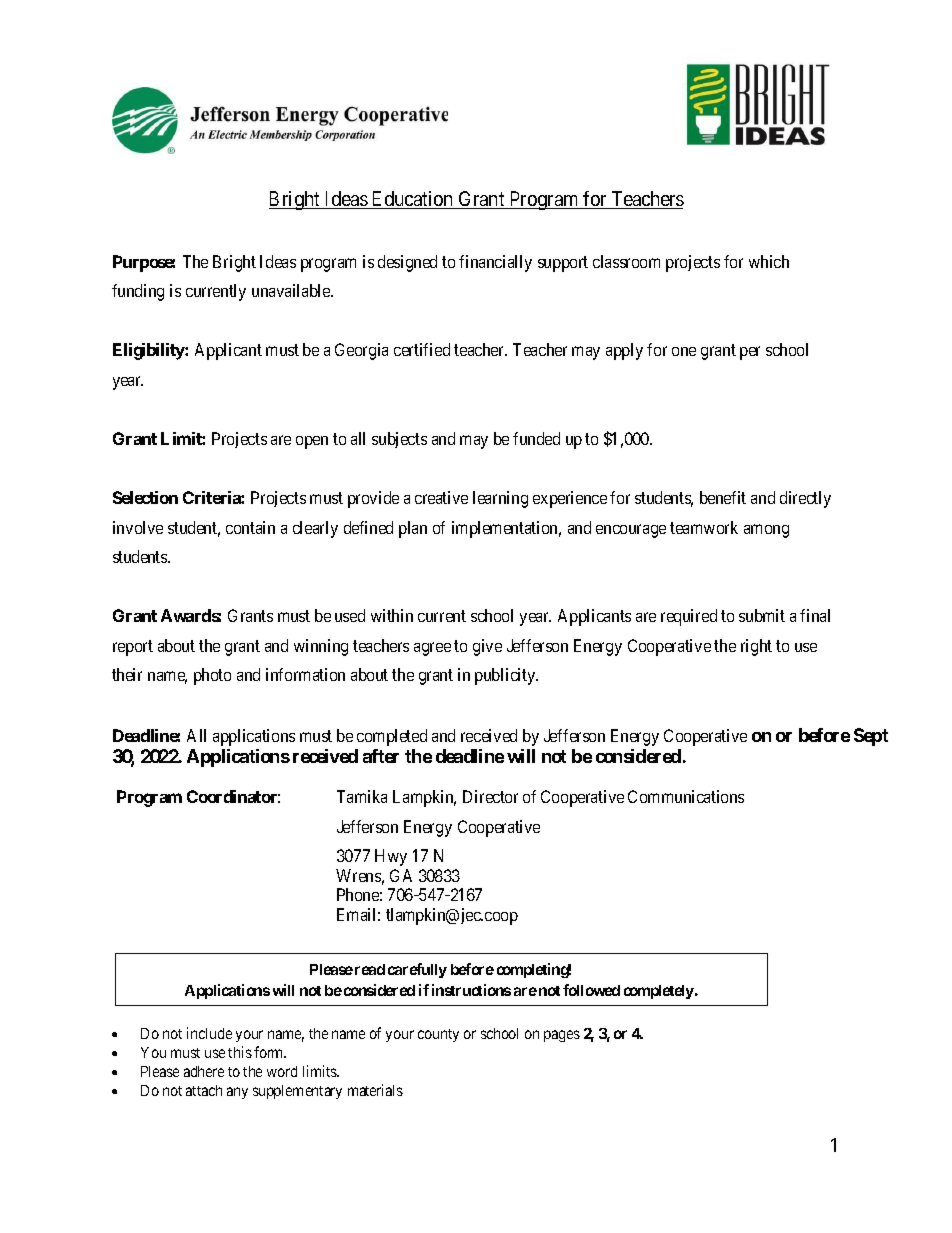  I want to click on unavailable, so click(292, 290).
